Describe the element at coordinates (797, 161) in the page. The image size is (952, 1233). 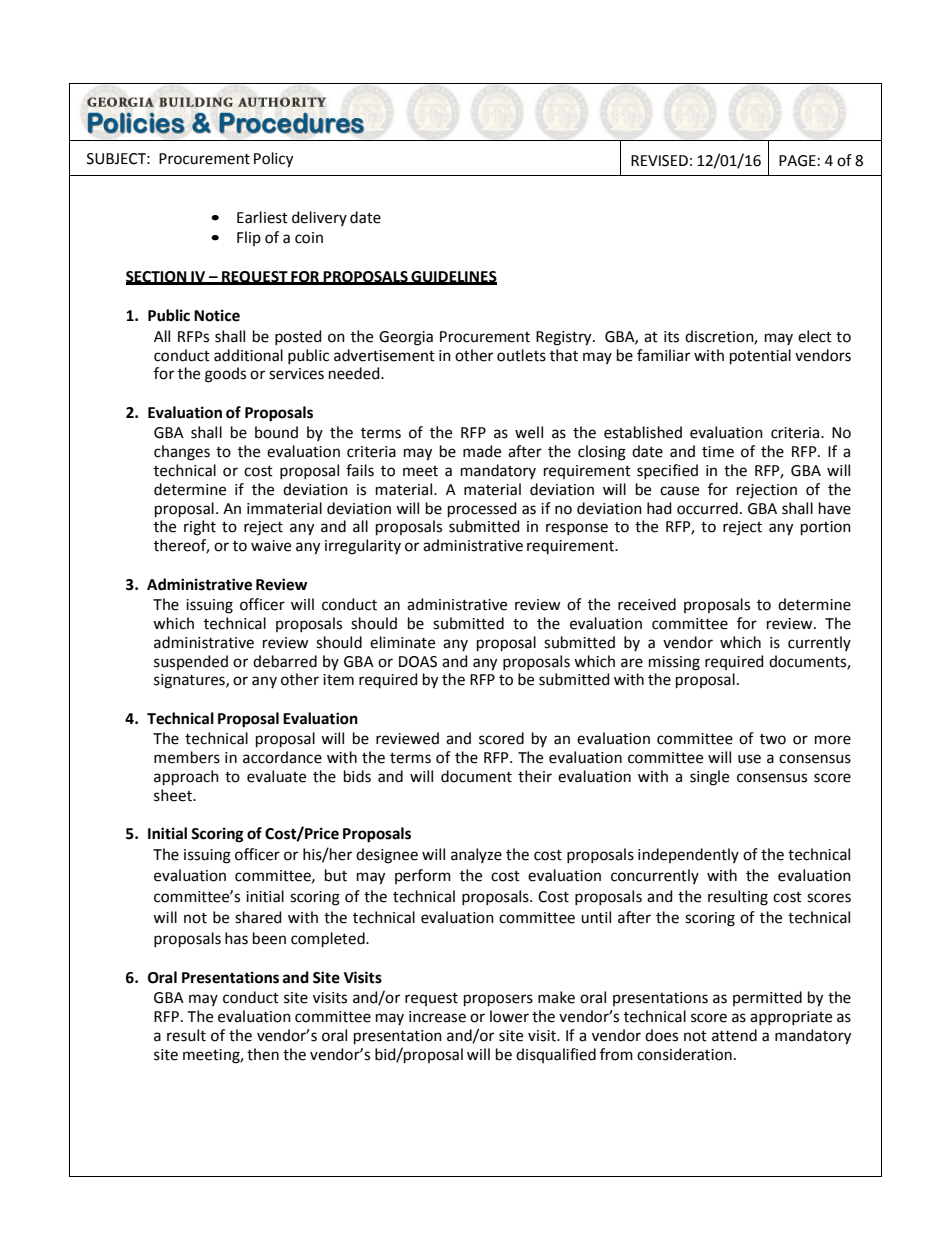
I see `PAGE` at that location.
